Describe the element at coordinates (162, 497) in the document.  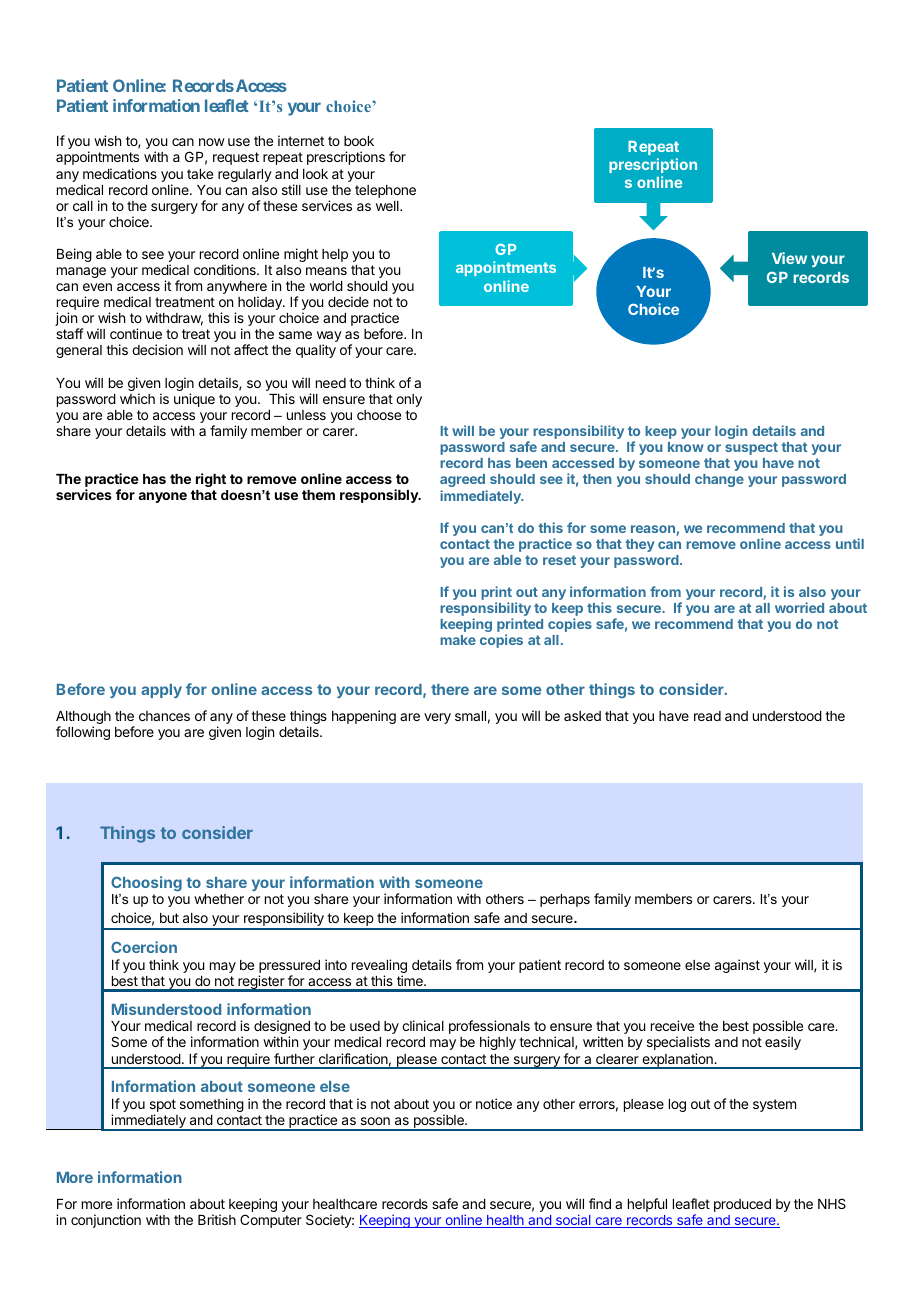
I see `anyone` at that location.
